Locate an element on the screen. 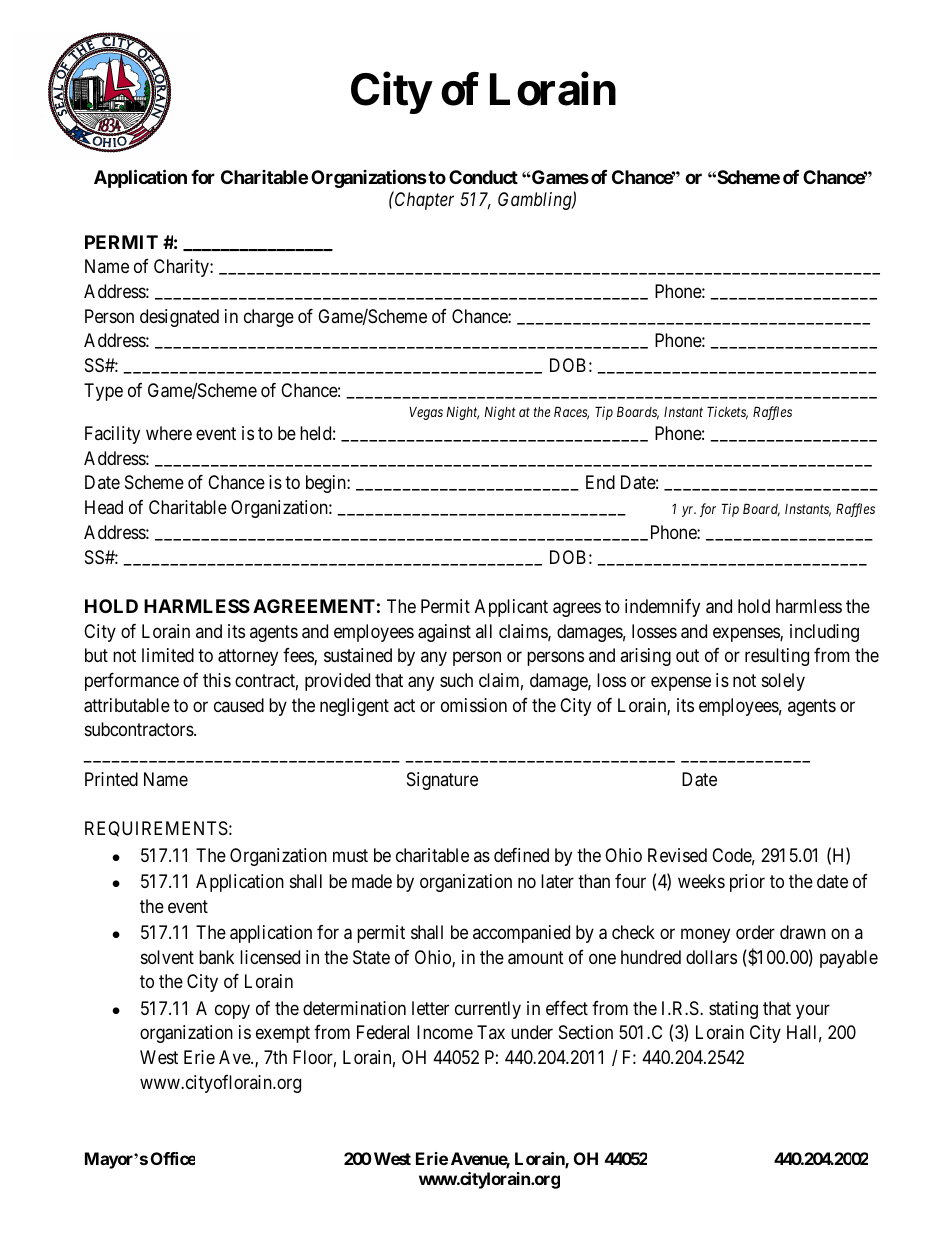 This screenshot has height=1233, width=952. bank is located at coordinates (216, 957).
